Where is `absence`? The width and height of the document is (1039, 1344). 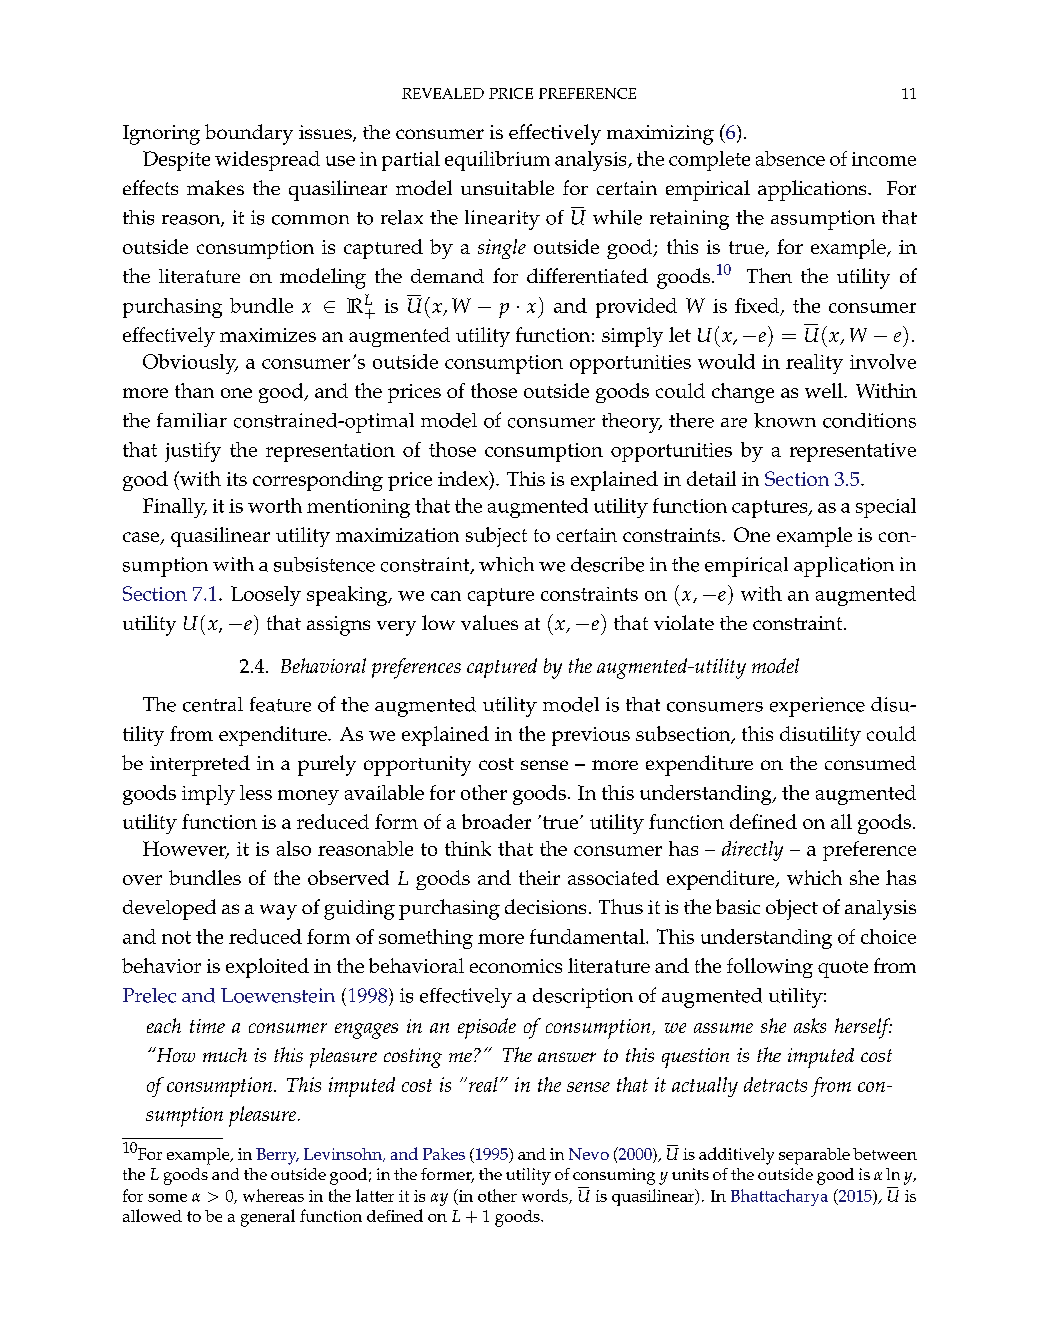
absence is located at coordinates (790, 158).
